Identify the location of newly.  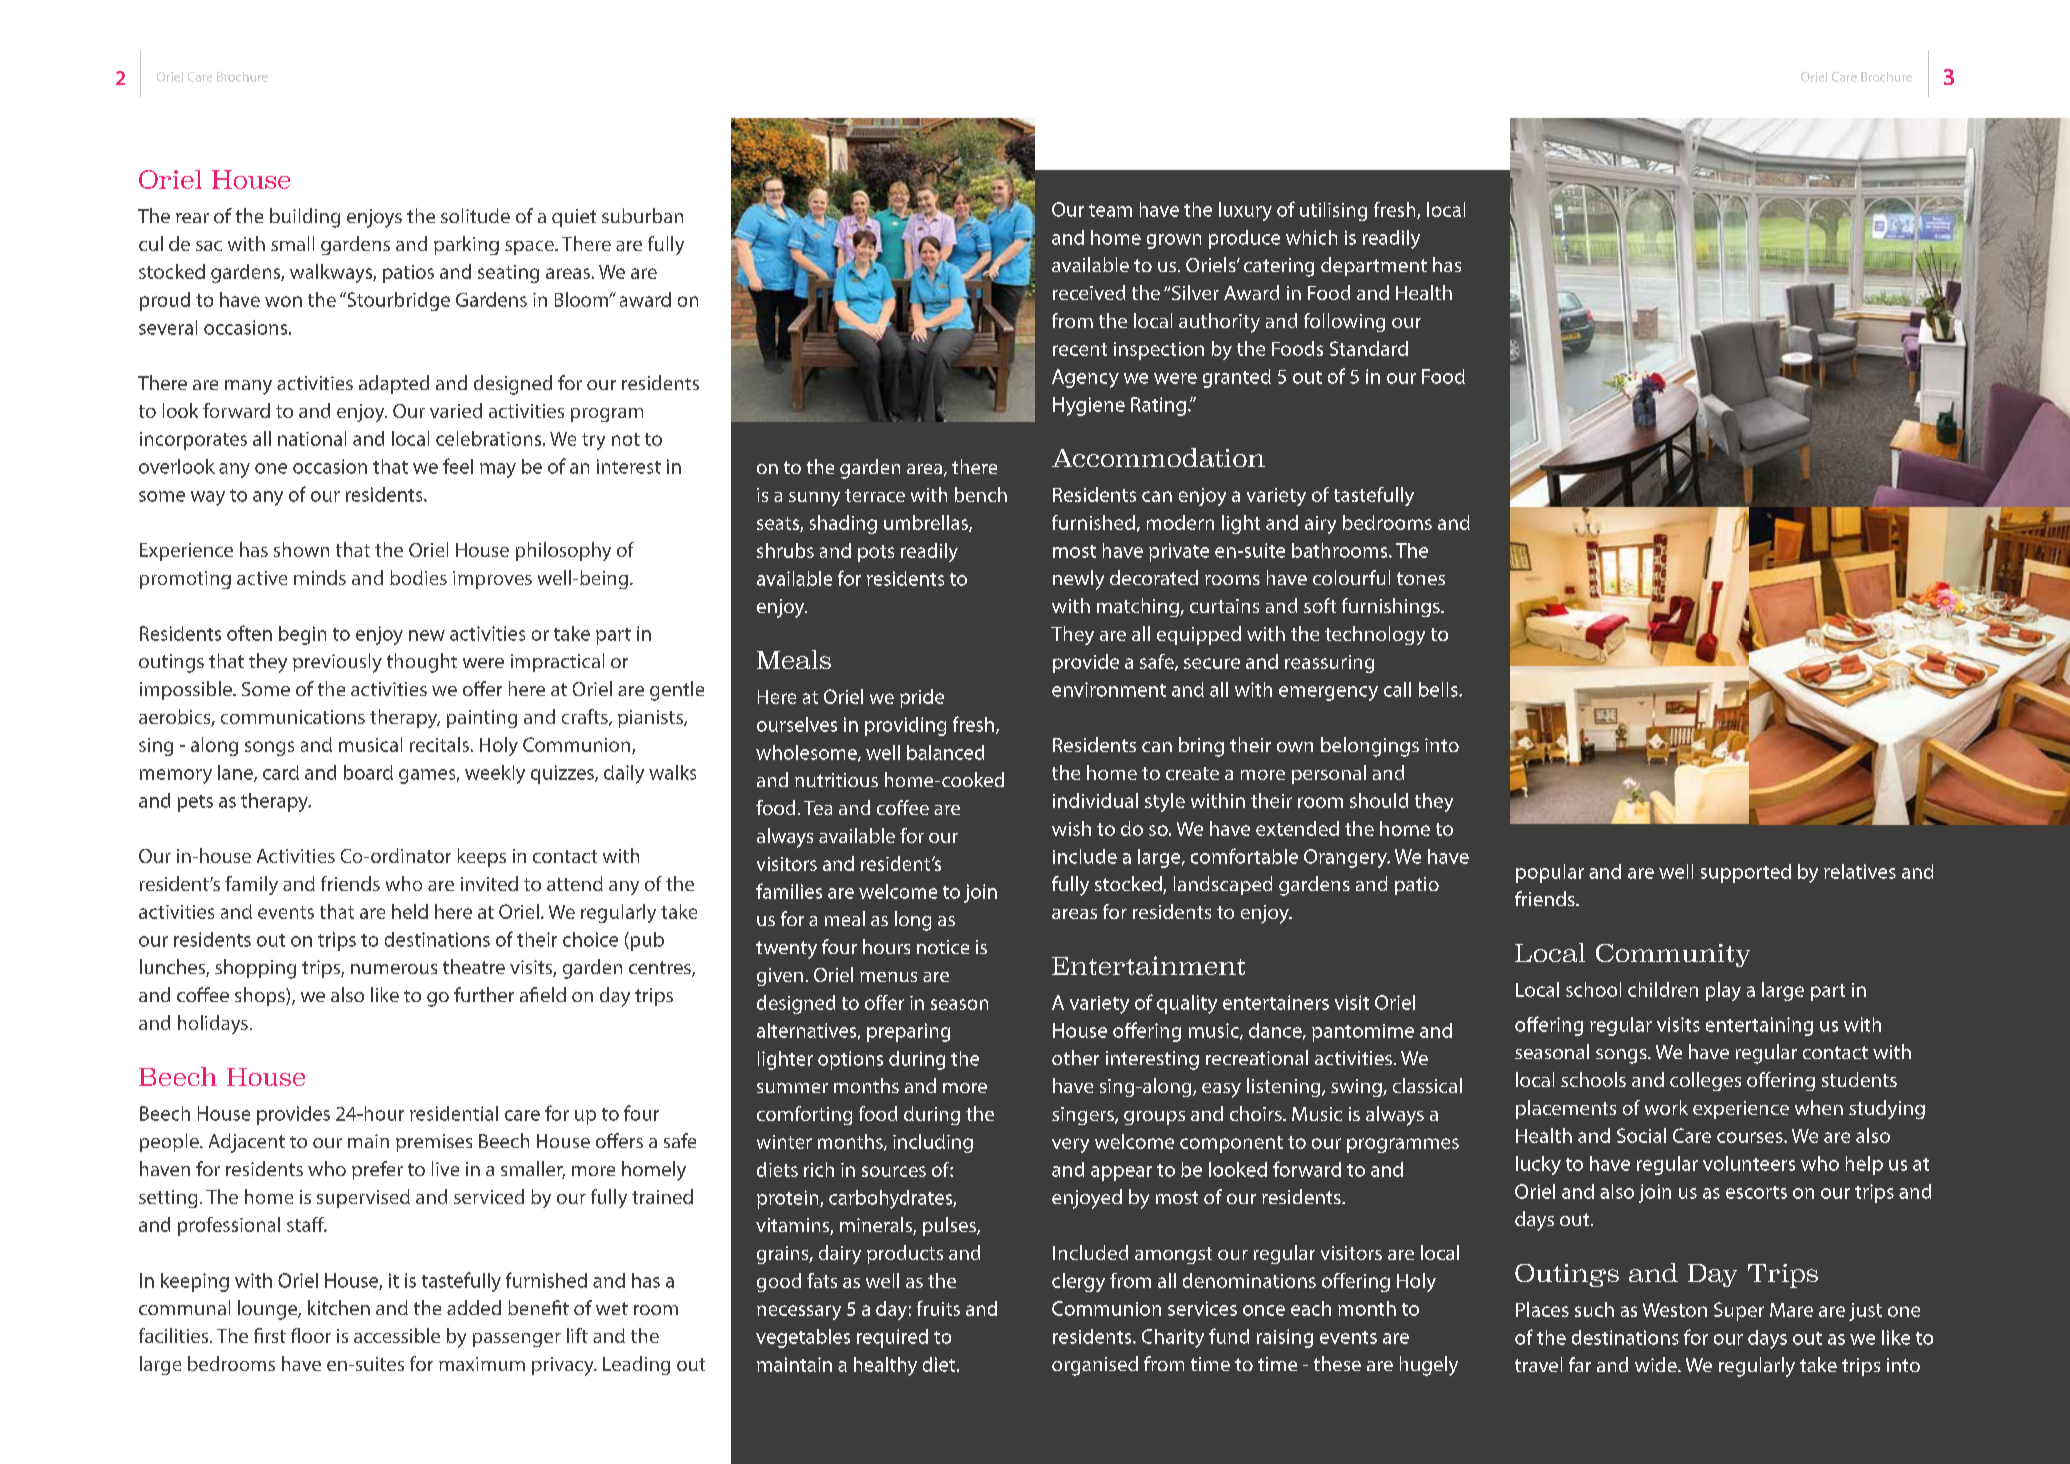
(1078, 580).
